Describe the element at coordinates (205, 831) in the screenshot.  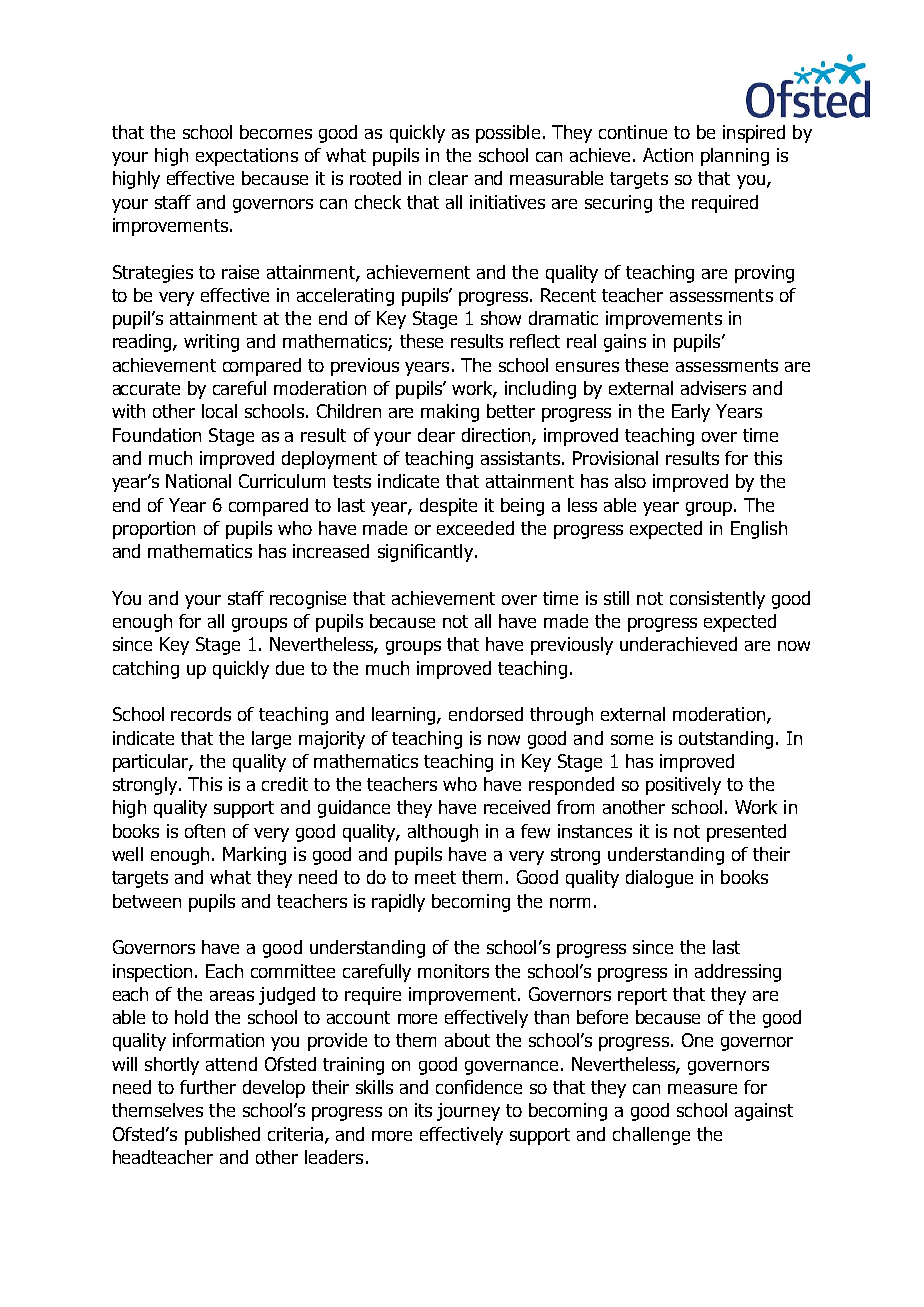
I see `often` at that location.
